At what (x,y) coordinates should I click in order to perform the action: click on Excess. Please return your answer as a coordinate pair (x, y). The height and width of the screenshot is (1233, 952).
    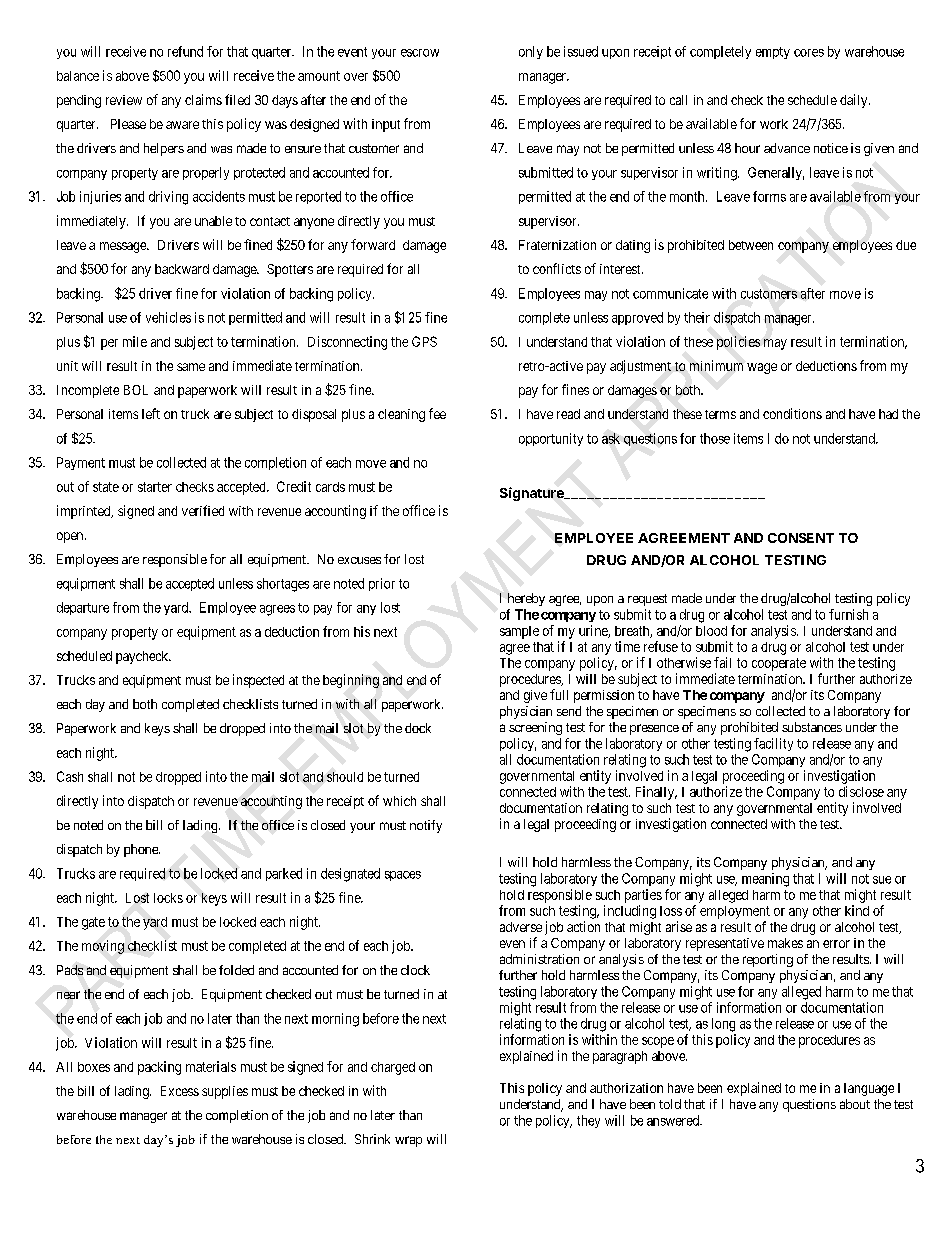
    Looking at the image, I should click on (180, 1091).
